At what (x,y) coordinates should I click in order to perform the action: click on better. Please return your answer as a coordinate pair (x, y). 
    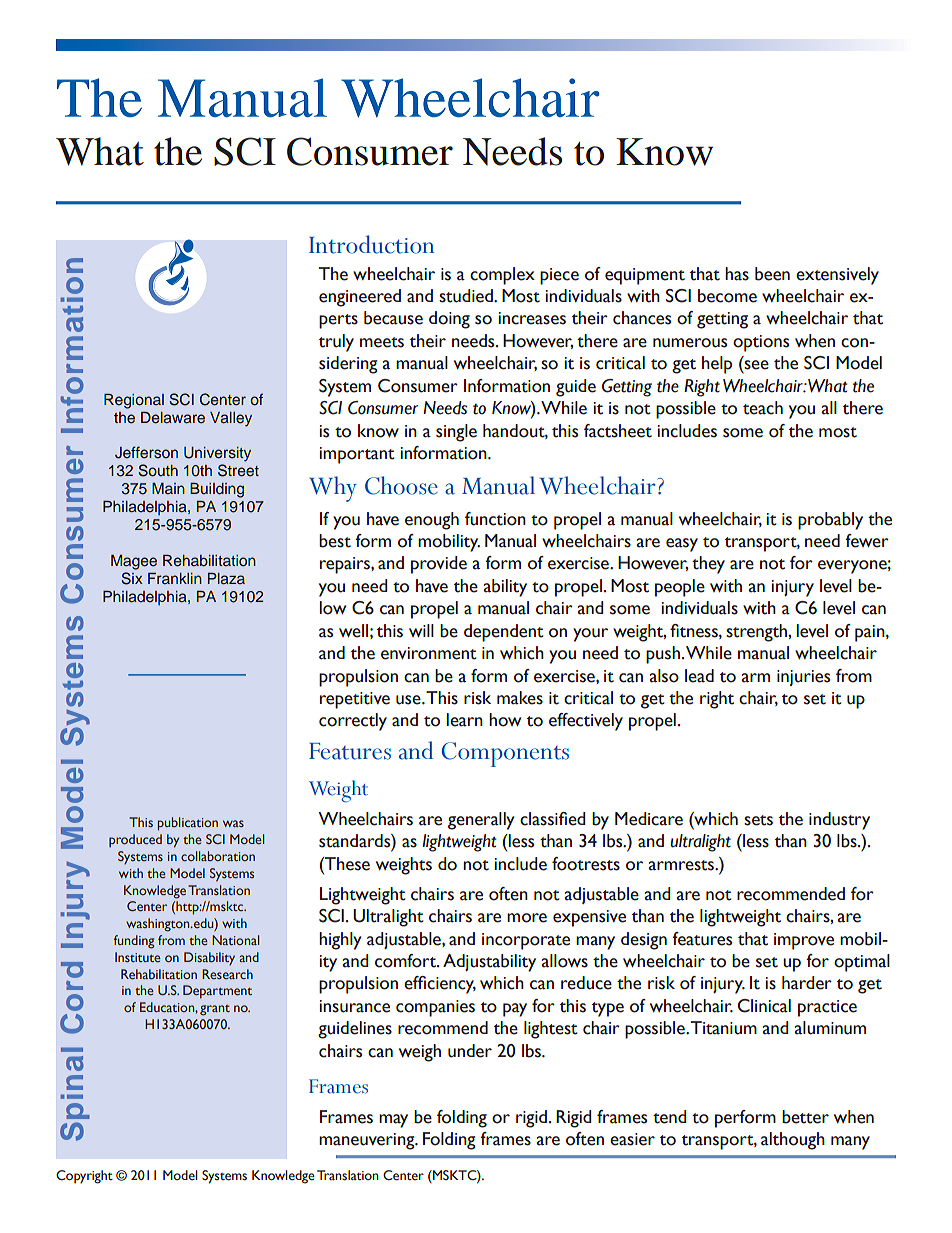
    Looking at the image, I should click on (805, 1117).
